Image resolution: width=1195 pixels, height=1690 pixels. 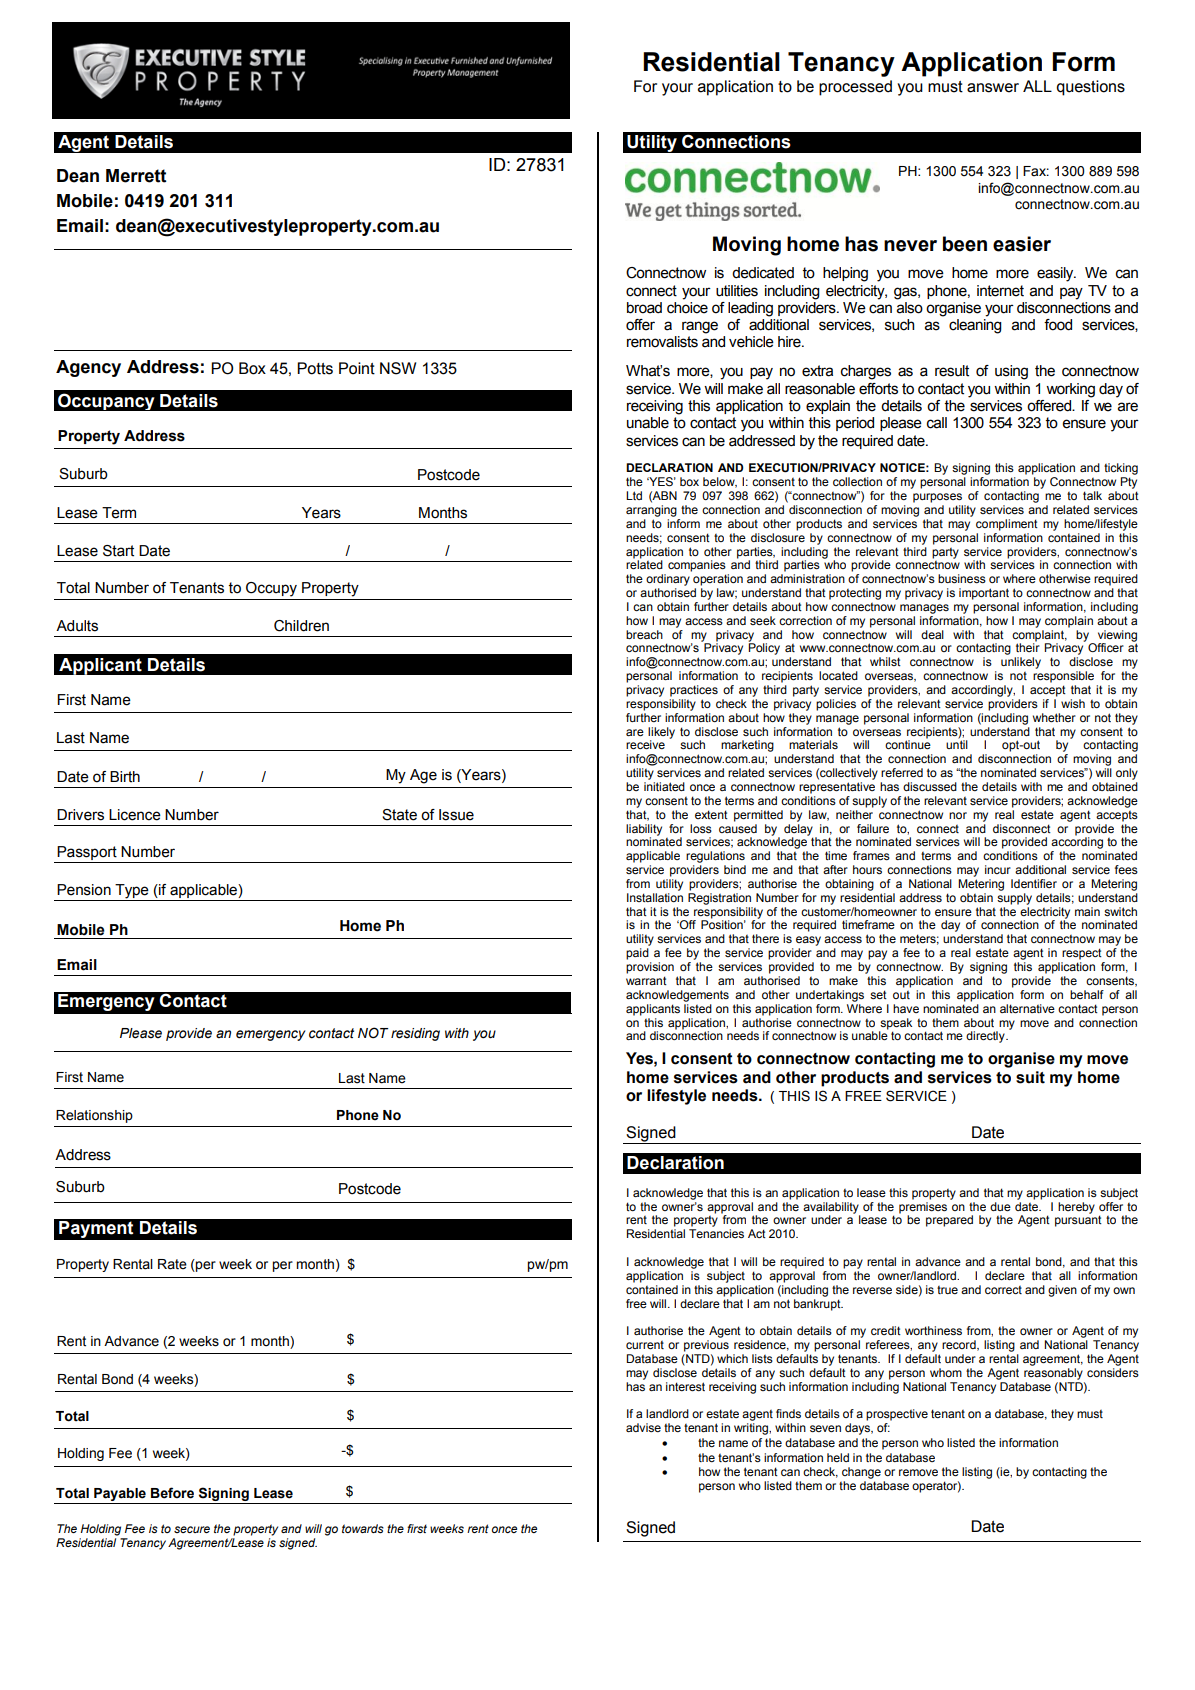 What do you see at coordinates (861, 1473) in the document?
I see `change` at bounding box center [861, 1473].
